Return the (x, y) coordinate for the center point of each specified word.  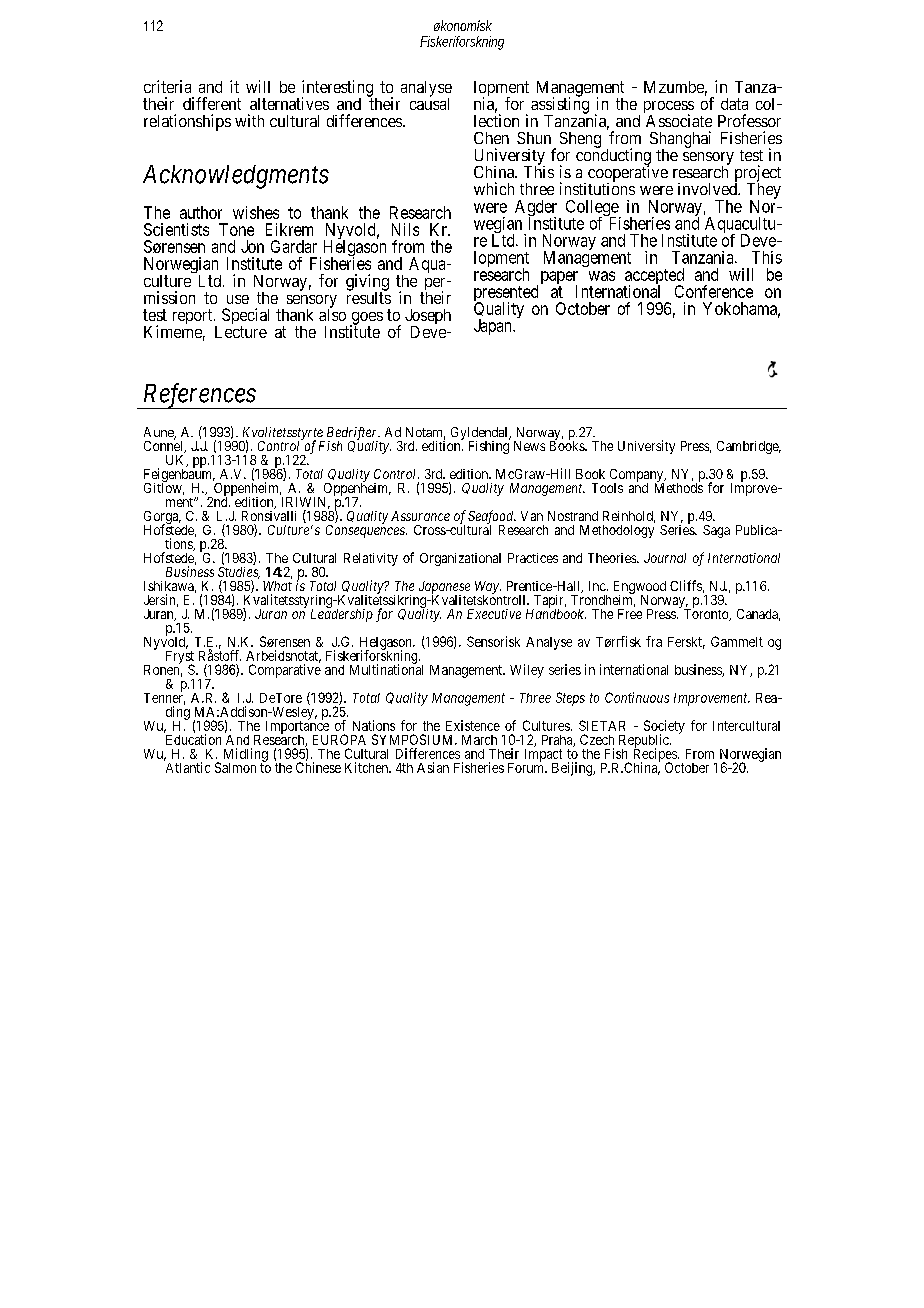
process (669, 108)
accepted (654, 277)
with (249, 120)
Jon (252, 246)
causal (429, 103)
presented (506, 294)
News (529, 446)
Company (637, 477)
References (198, 396)
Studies (239, 573)
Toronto (707, 614)
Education (193, 739)
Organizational (460, 559)
